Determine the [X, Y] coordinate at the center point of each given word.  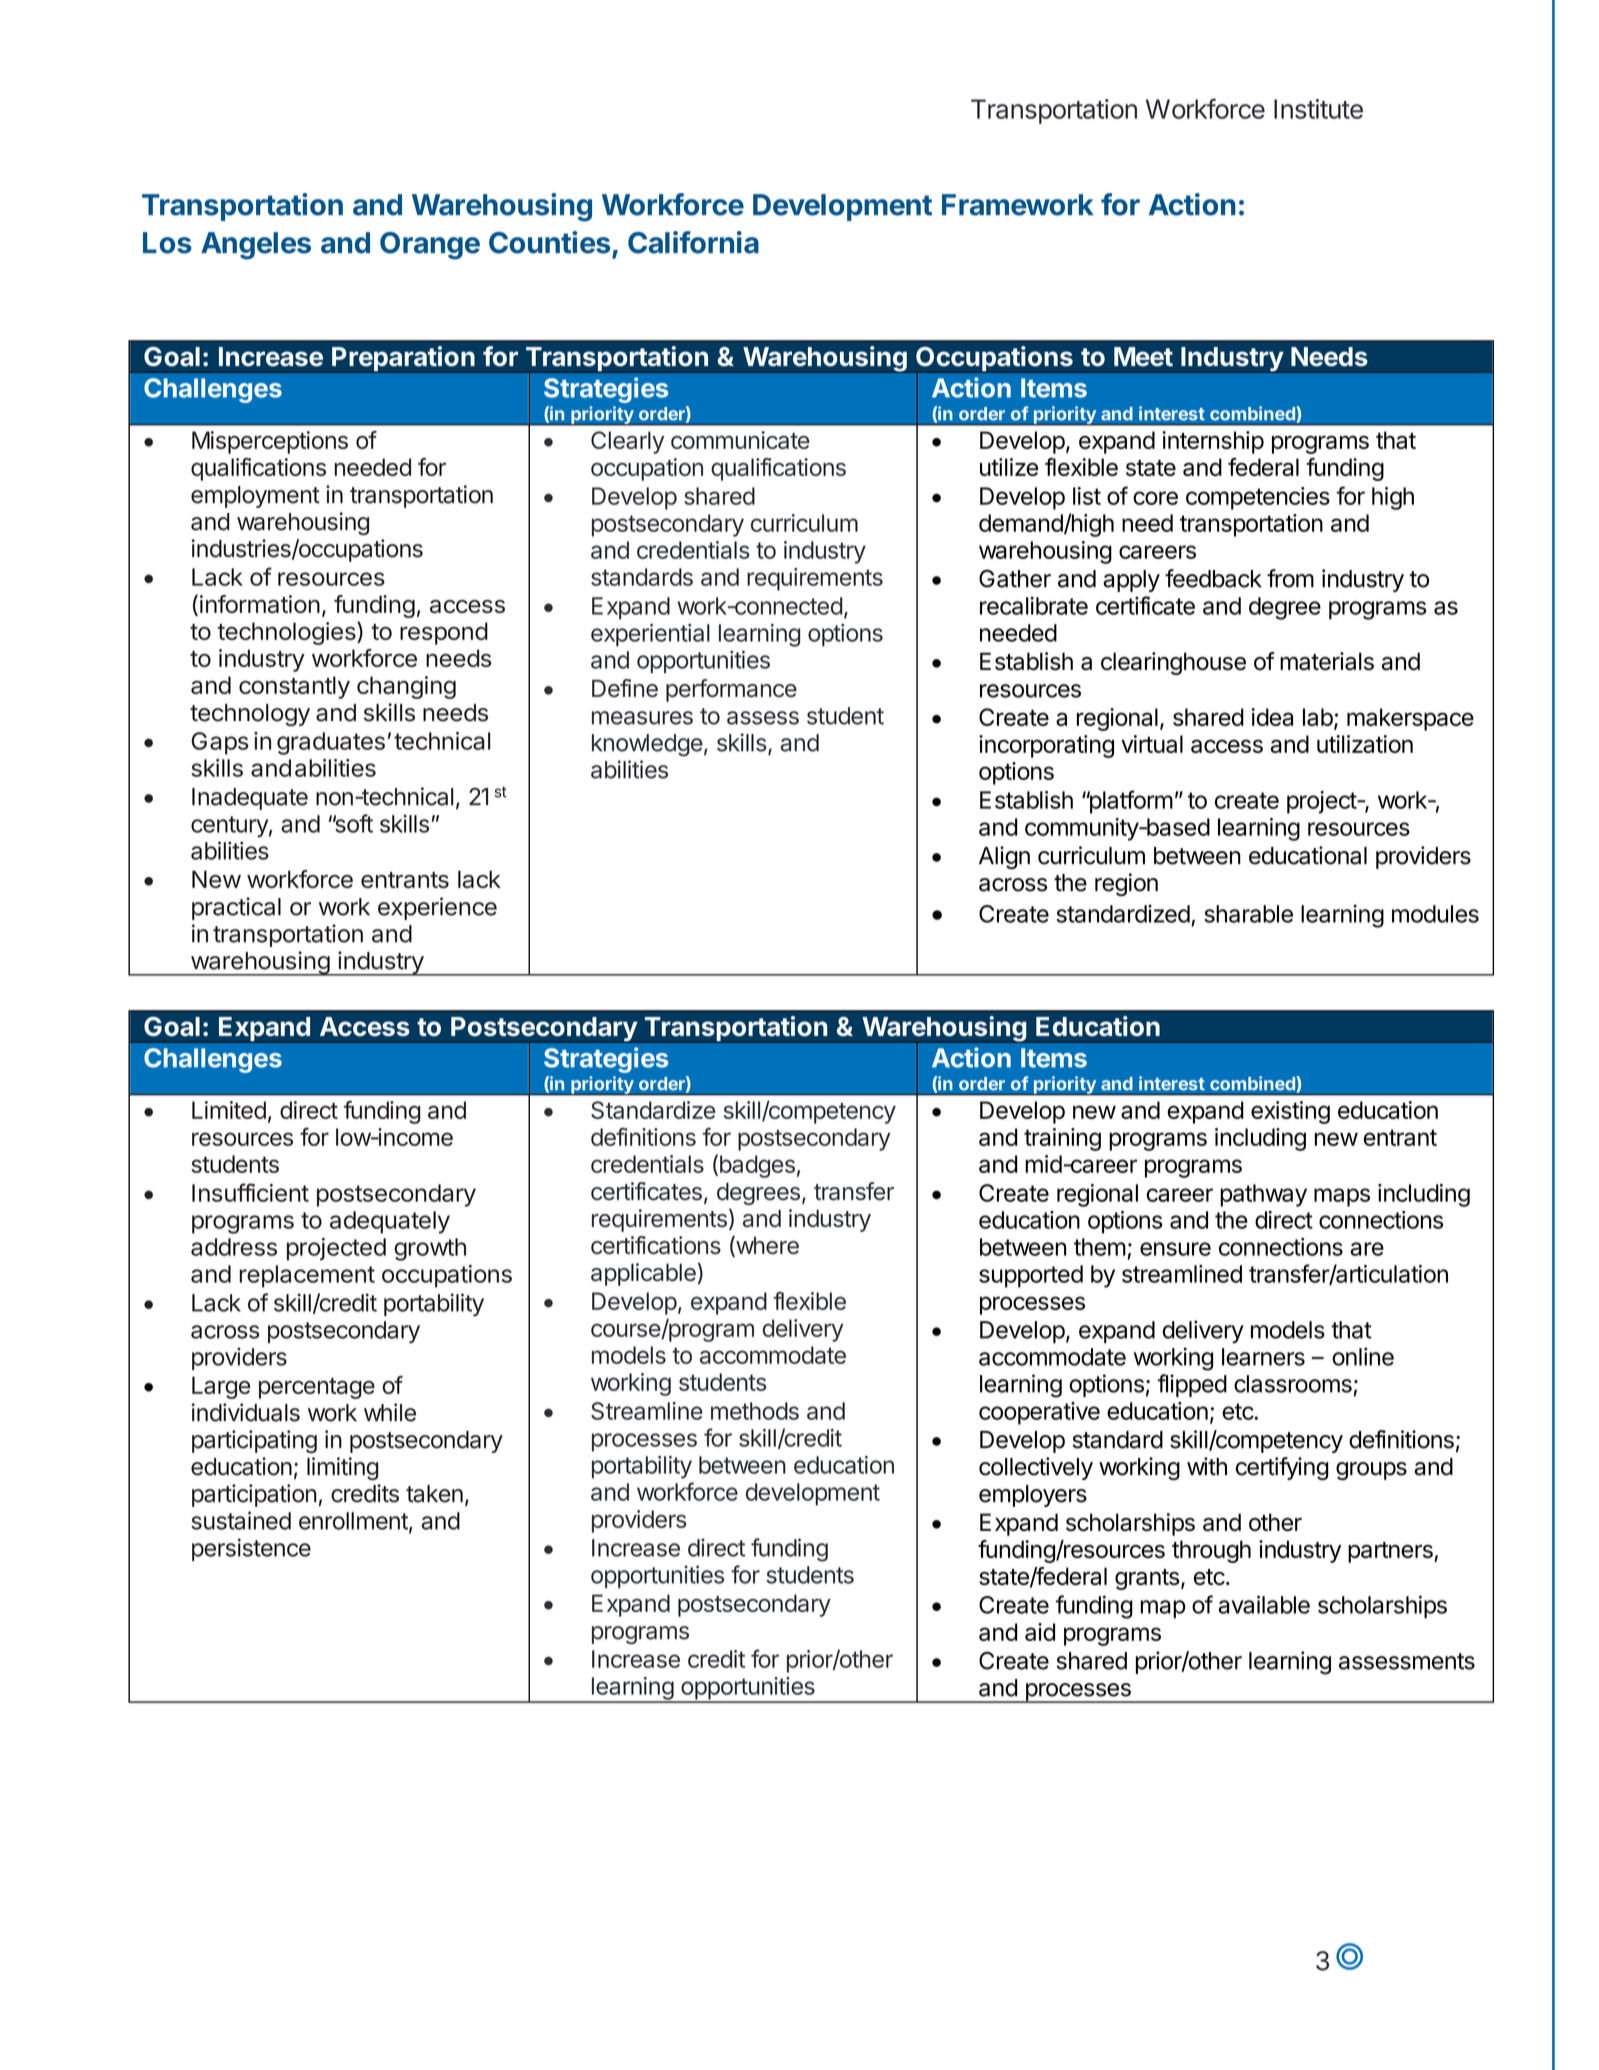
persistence [251, 1549]
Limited [229, 1110]
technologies [287, 633]
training [1062, 1139]
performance [731, 690]
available [1264, 1604]
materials [1327, 661]
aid [1040, 1632]
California [693, 242]
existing [1290, 1112]
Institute [1318, 109]
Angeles [256, 246]
